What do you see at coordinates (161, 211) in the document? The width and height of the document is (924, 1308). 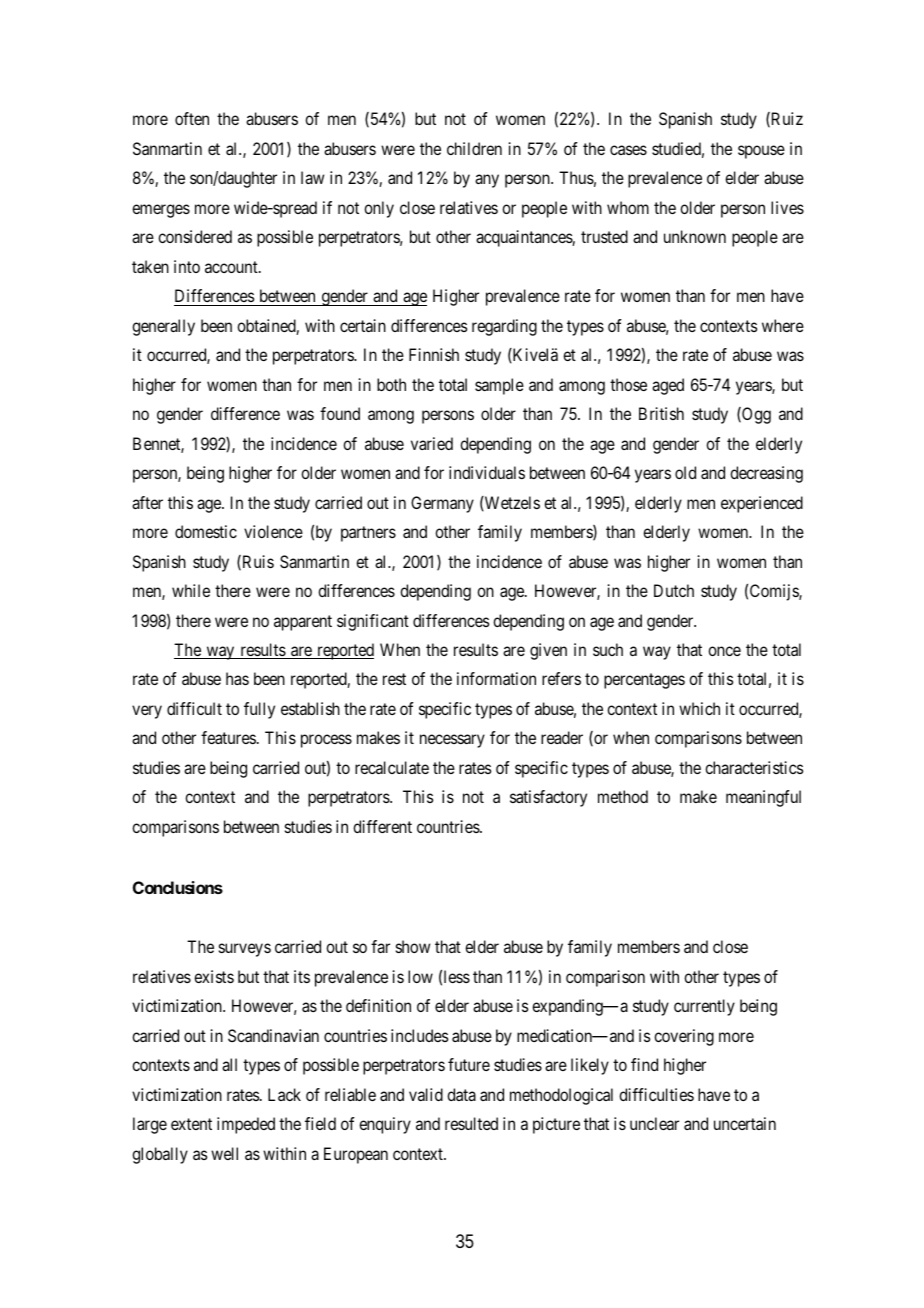 I see `emerges` at bounding box center [161, 211].
